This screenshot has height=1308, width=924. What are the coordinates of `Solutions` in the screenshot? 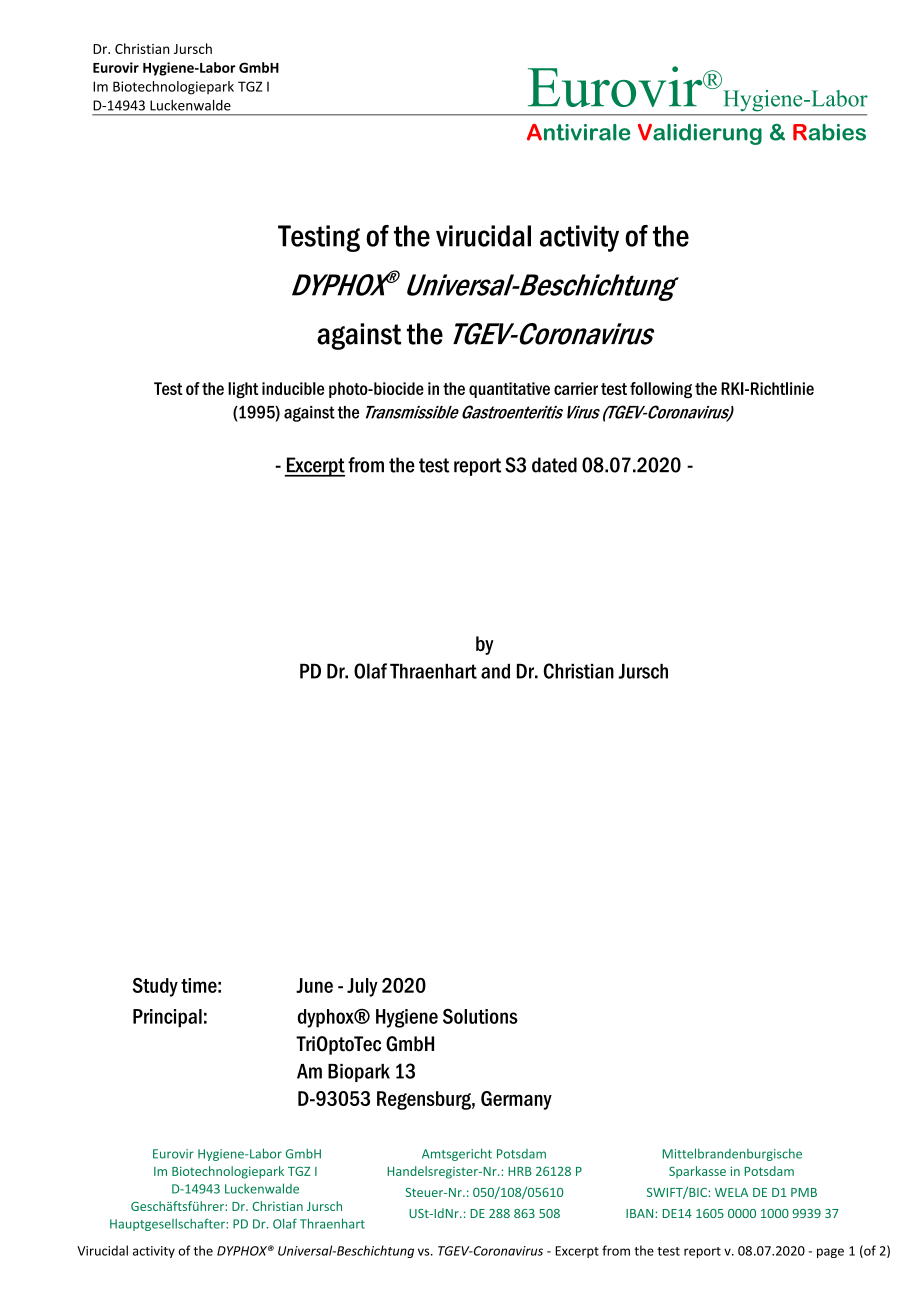 It's located at (480, 1016).
